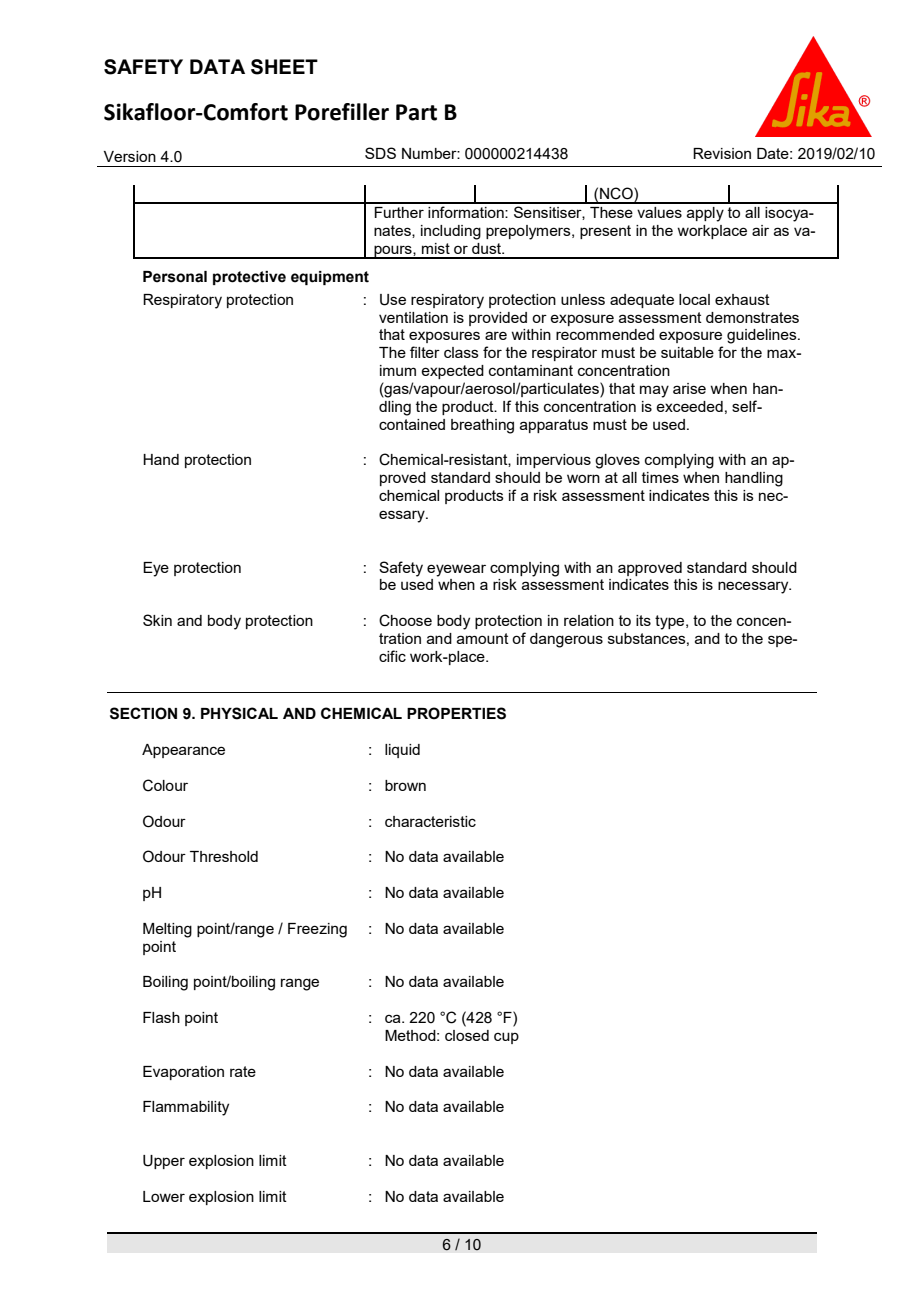 Image resolution: width=924 pixels, height=1308 pixels. Describe the element at coordinates (175, 277) in the screenshot. I see `Personal` at that location.
